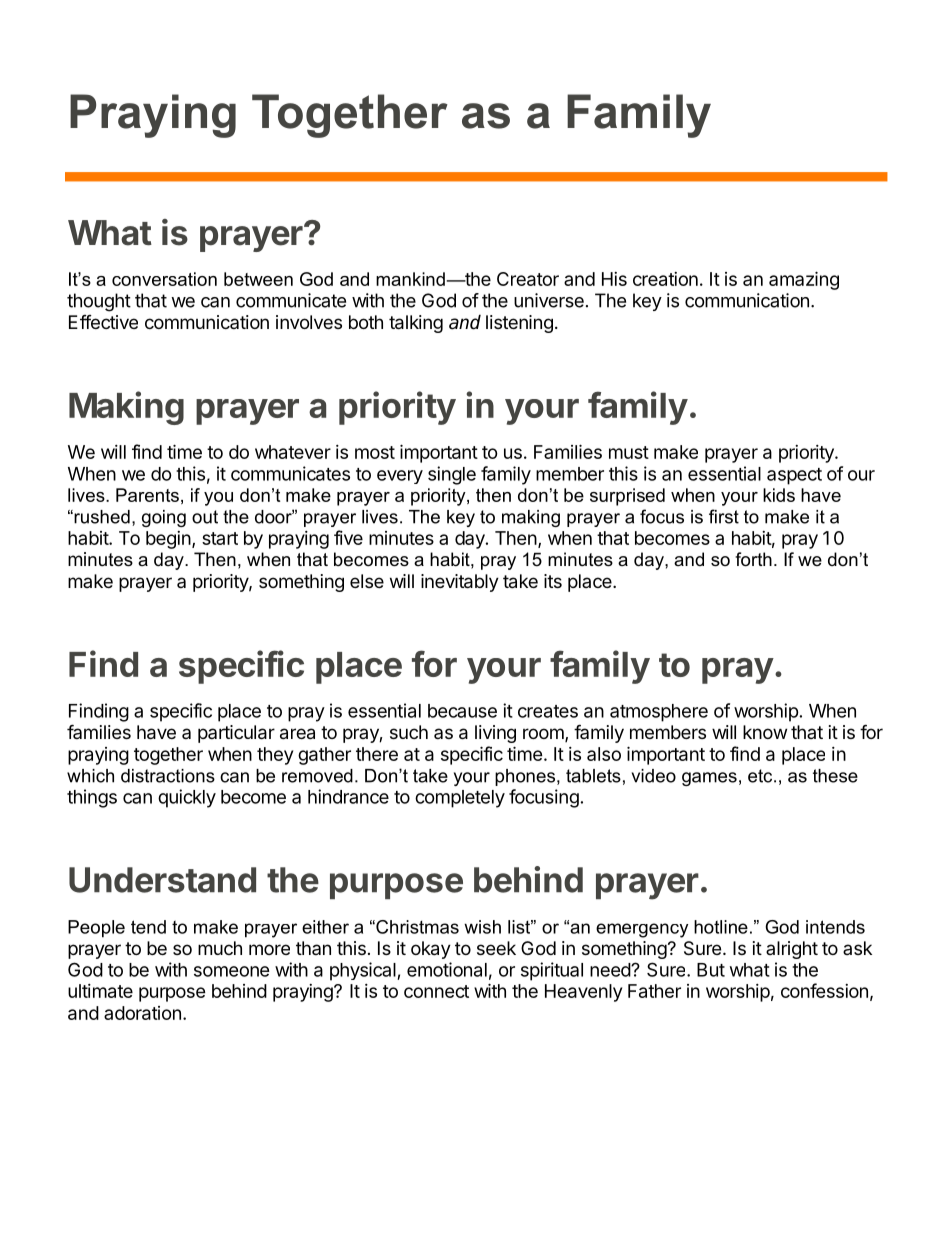  I want to click on know, so click(765, 732).
